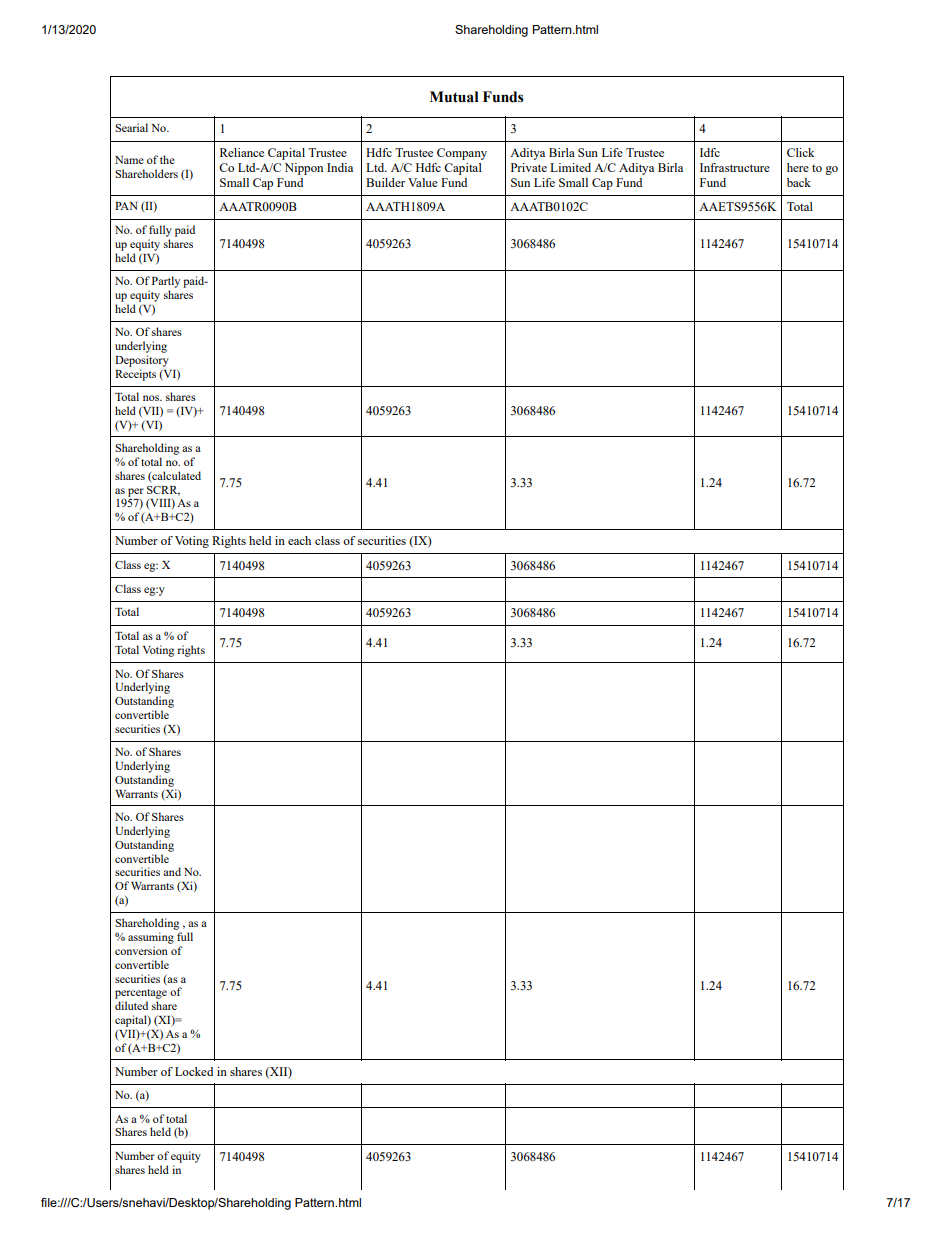 The width and height of the document is (952, 1233). Describe the element at coordinates (141, 995) in the document. I see `percentage` at that location.
